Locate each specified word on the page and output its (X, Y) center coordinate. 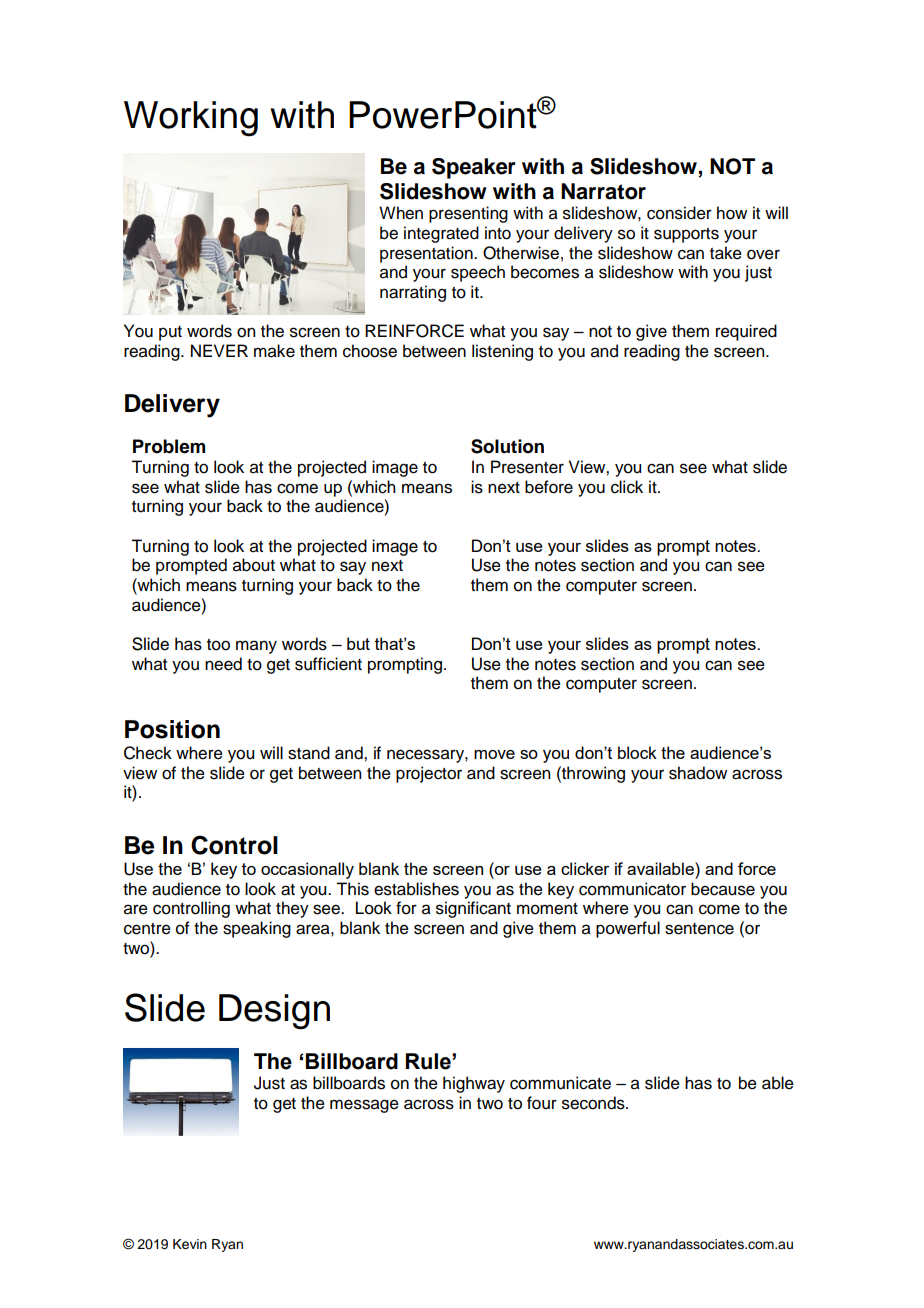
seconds (594, 1103)
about (254, 565)
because (723, 889)
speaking (257, 929)
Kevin (190, 1244)
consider (679, 213)
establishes (416, 889)
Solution (507, 446)
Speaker (474, 168)
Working (191, 119)
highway (474, 1084)
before (549, 487)
